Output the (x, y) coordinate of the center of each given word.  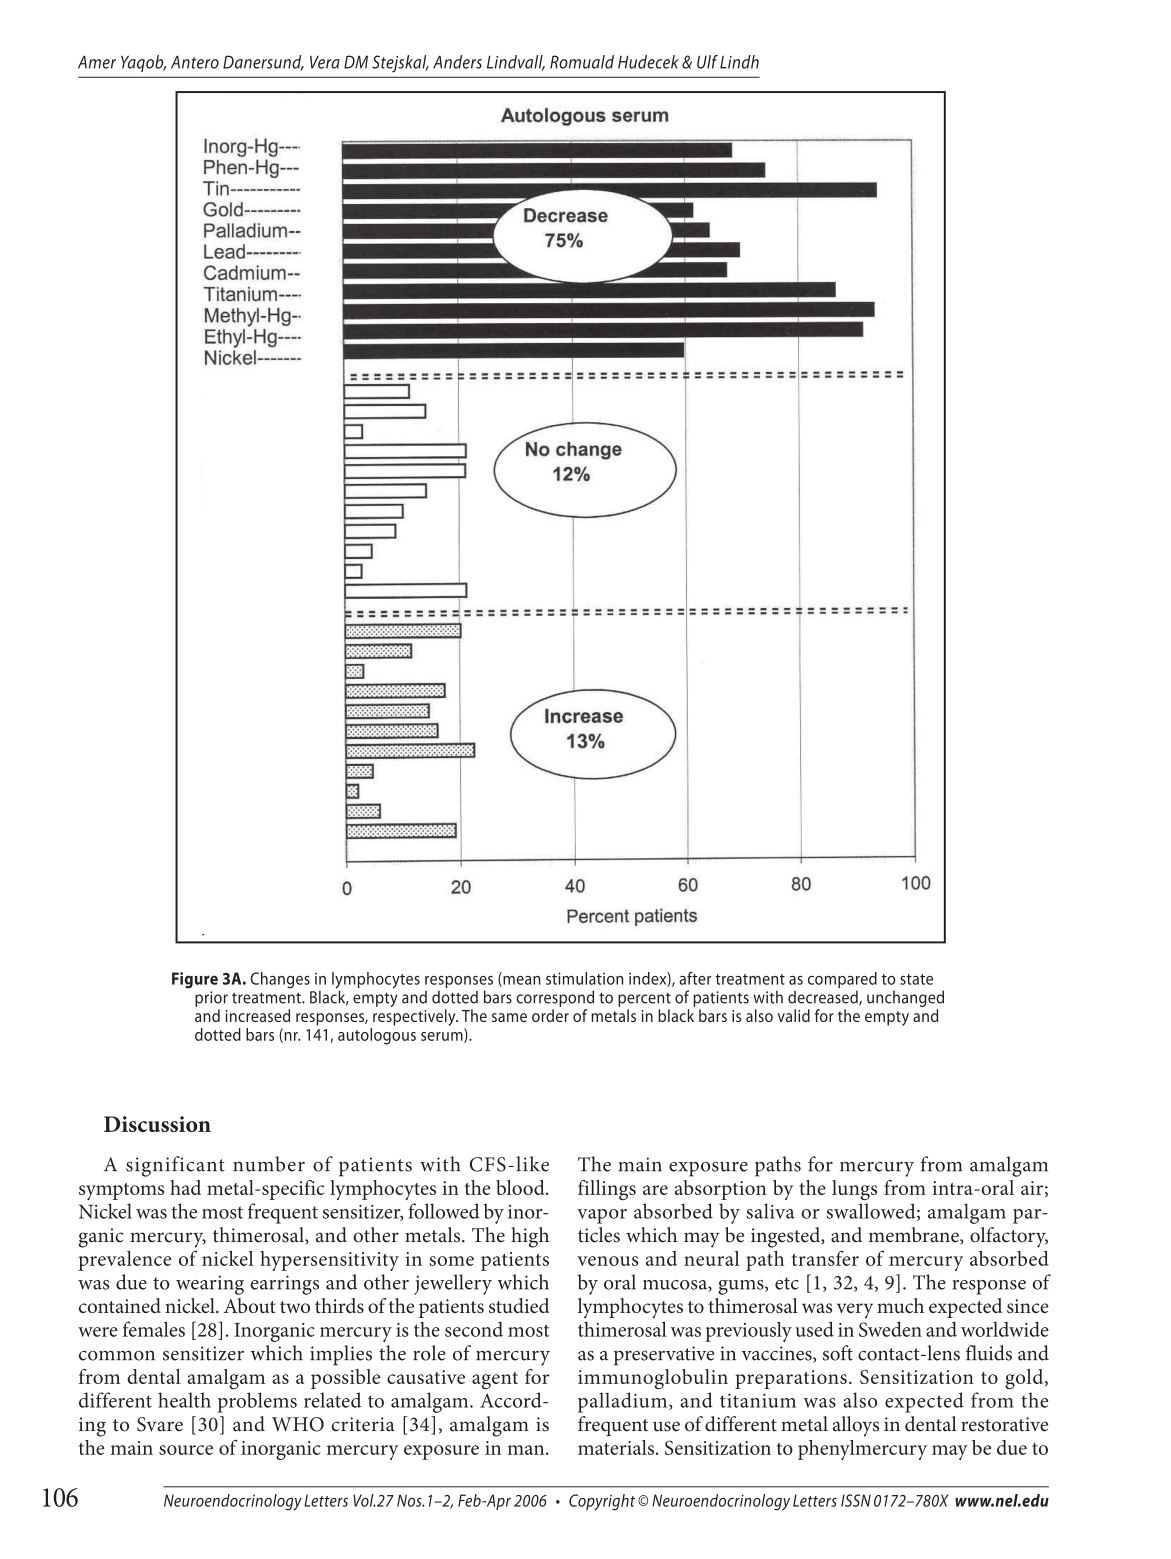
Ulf (707, 62)
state (916, 979)
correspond (555, 998)
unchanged (905, 998)
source (186, 1450)
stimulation (584, 978)
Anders (457, 62)
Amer (97, 62)
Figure (195, 980)
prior (211, 999)
